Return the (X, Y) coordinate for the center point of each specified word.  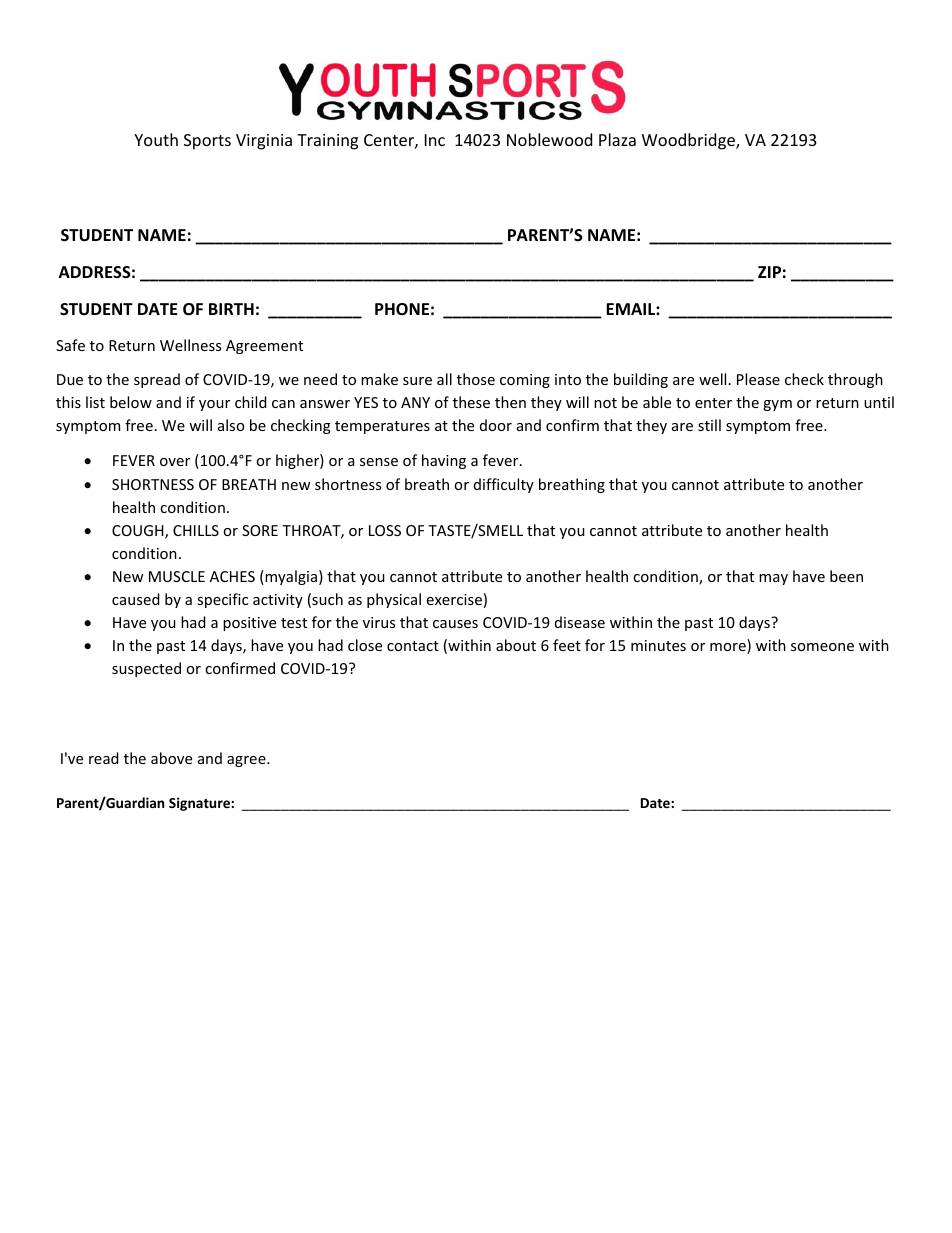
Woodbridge (689, 141)
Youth (156, 139)
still (709, 425)
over (175, 462)
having (444, 461)
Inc (435, 140)
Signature (200, 804)
